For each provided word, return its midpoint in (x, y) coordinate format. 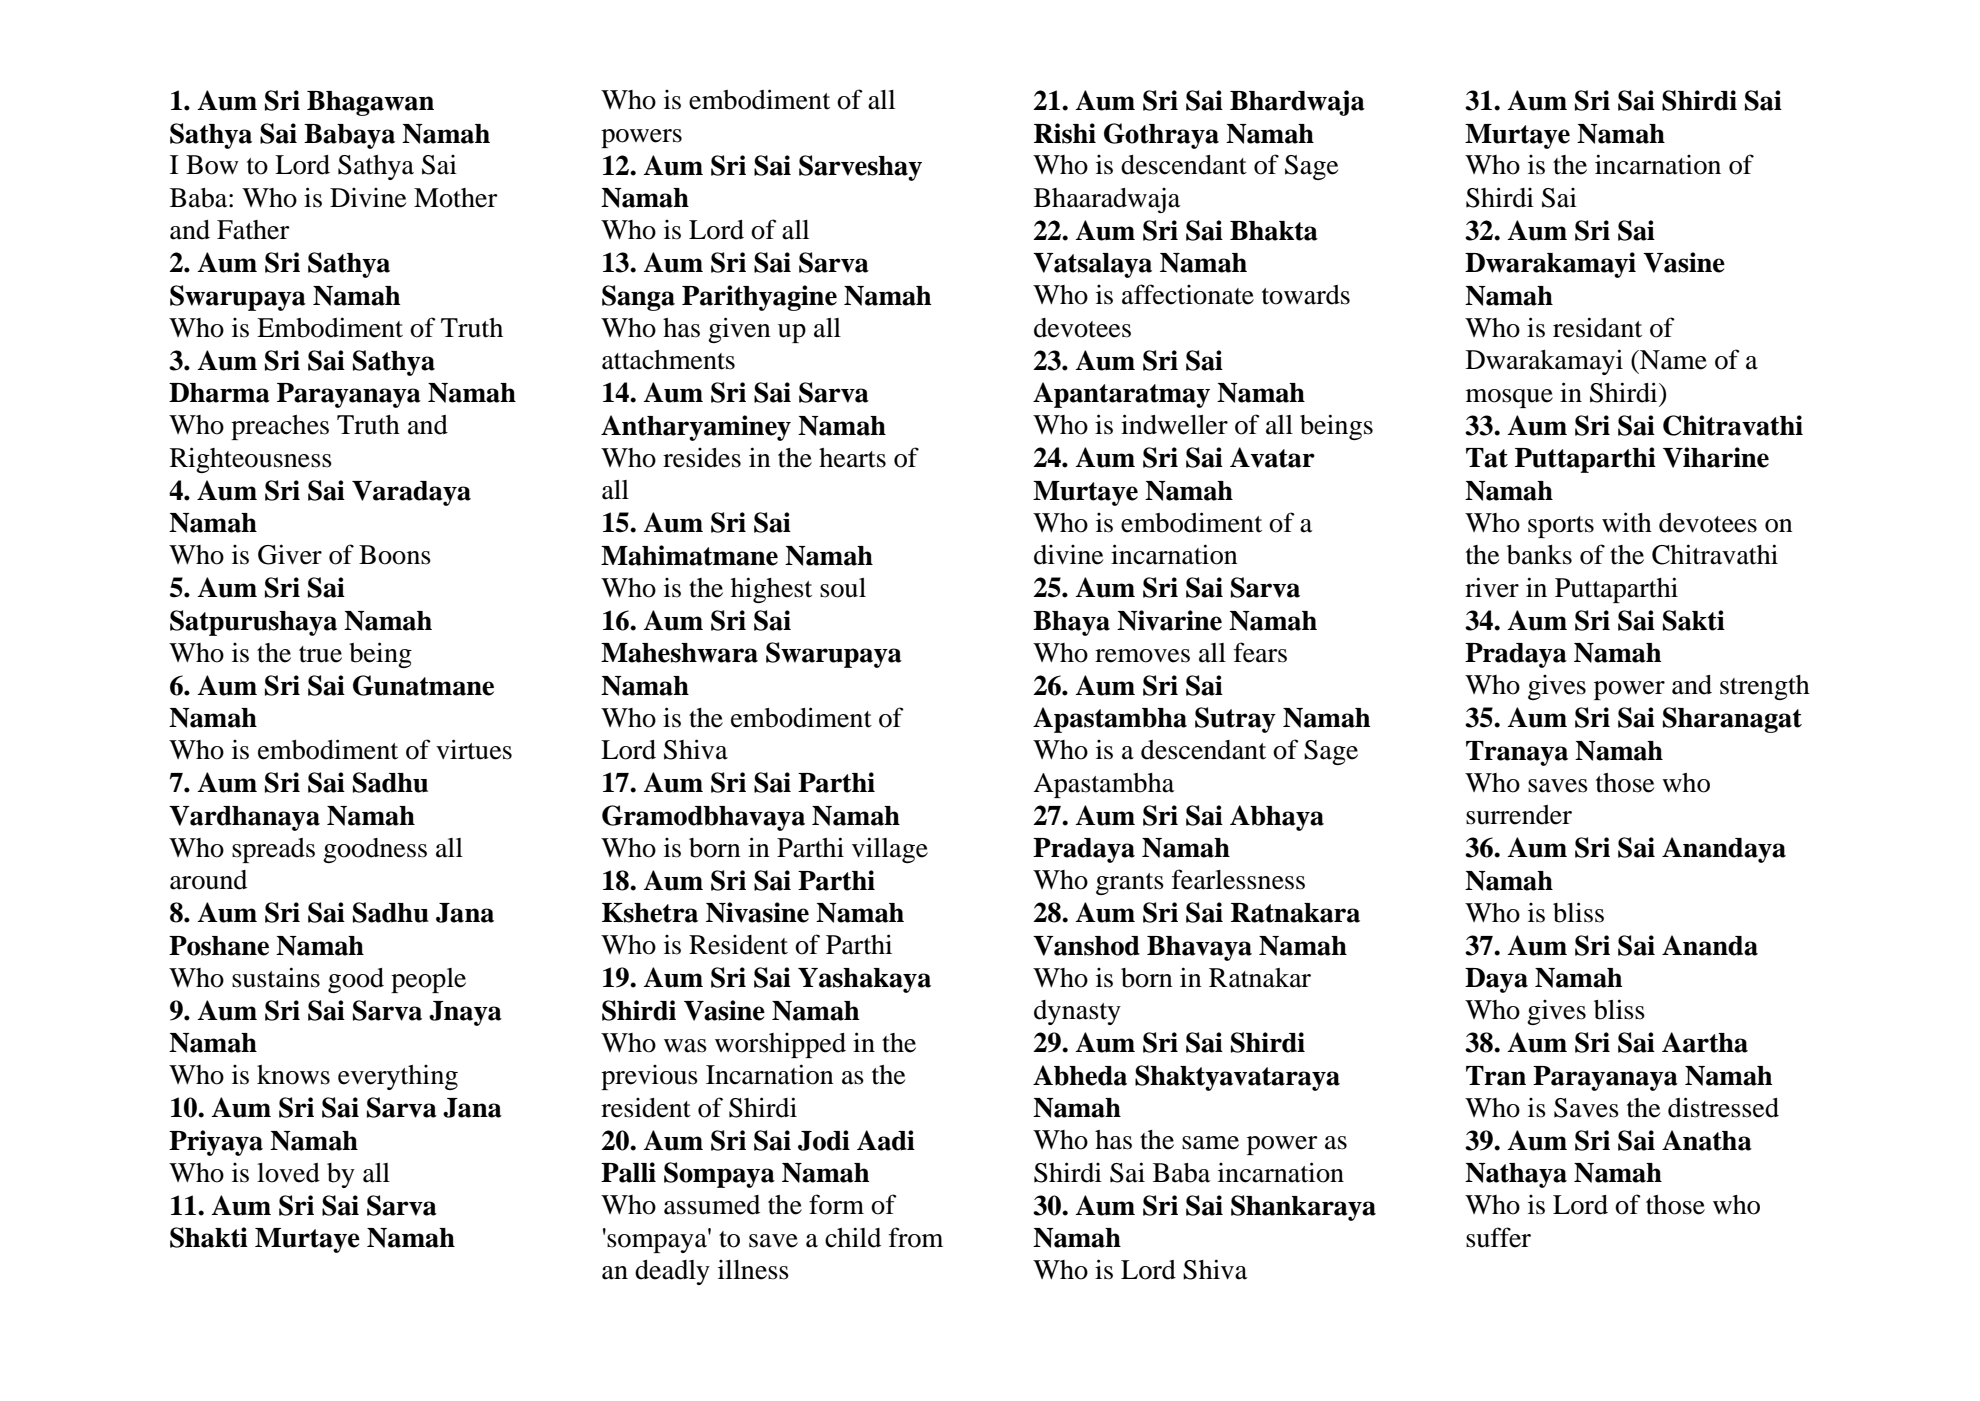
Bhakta (1274, 231)
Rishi (1065, 133)
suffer (1498, 1237)
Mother (456, 198)
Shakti (209, 1237)
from (916, 1237)
